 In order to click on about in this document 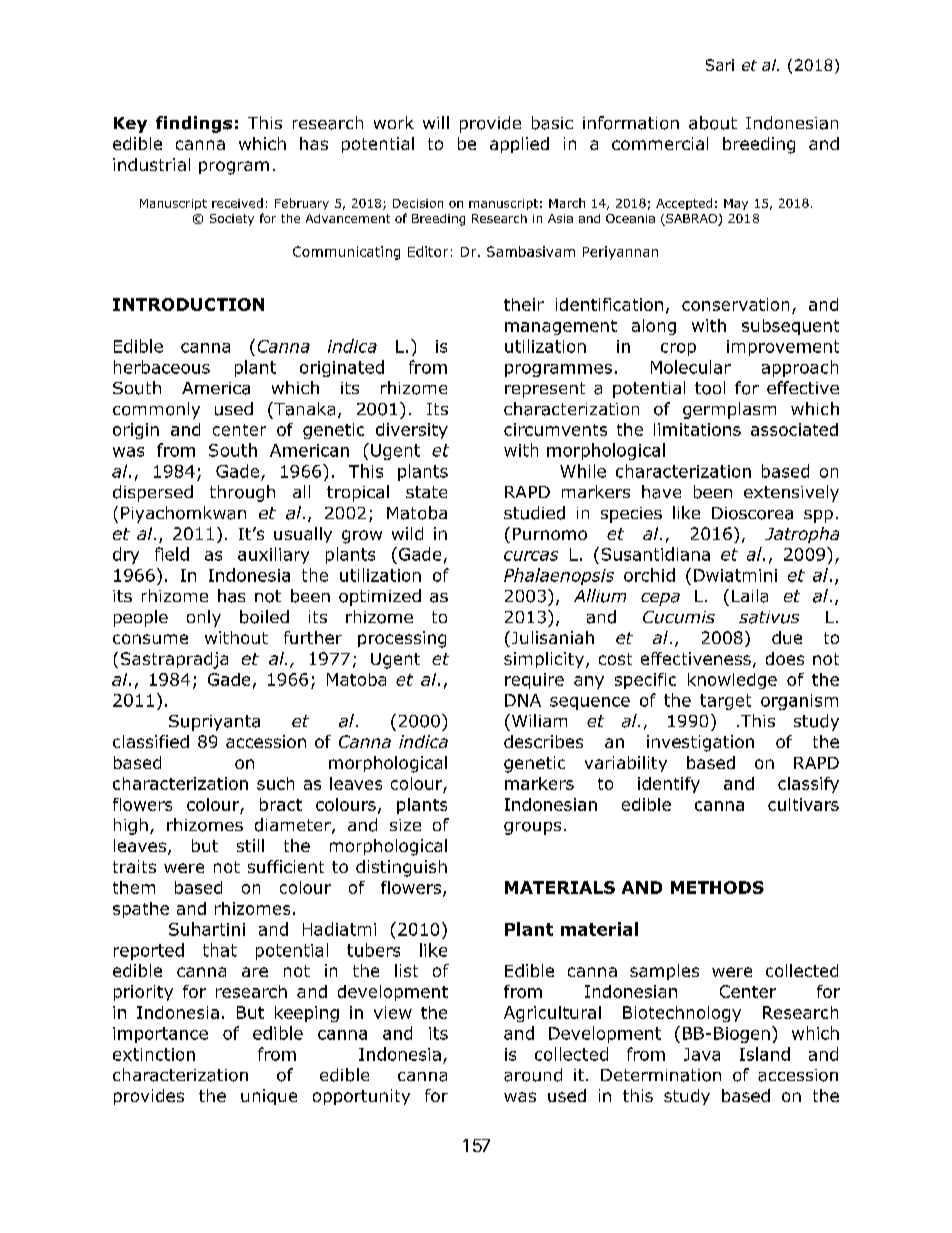, I will do `click(713, 123)`.
